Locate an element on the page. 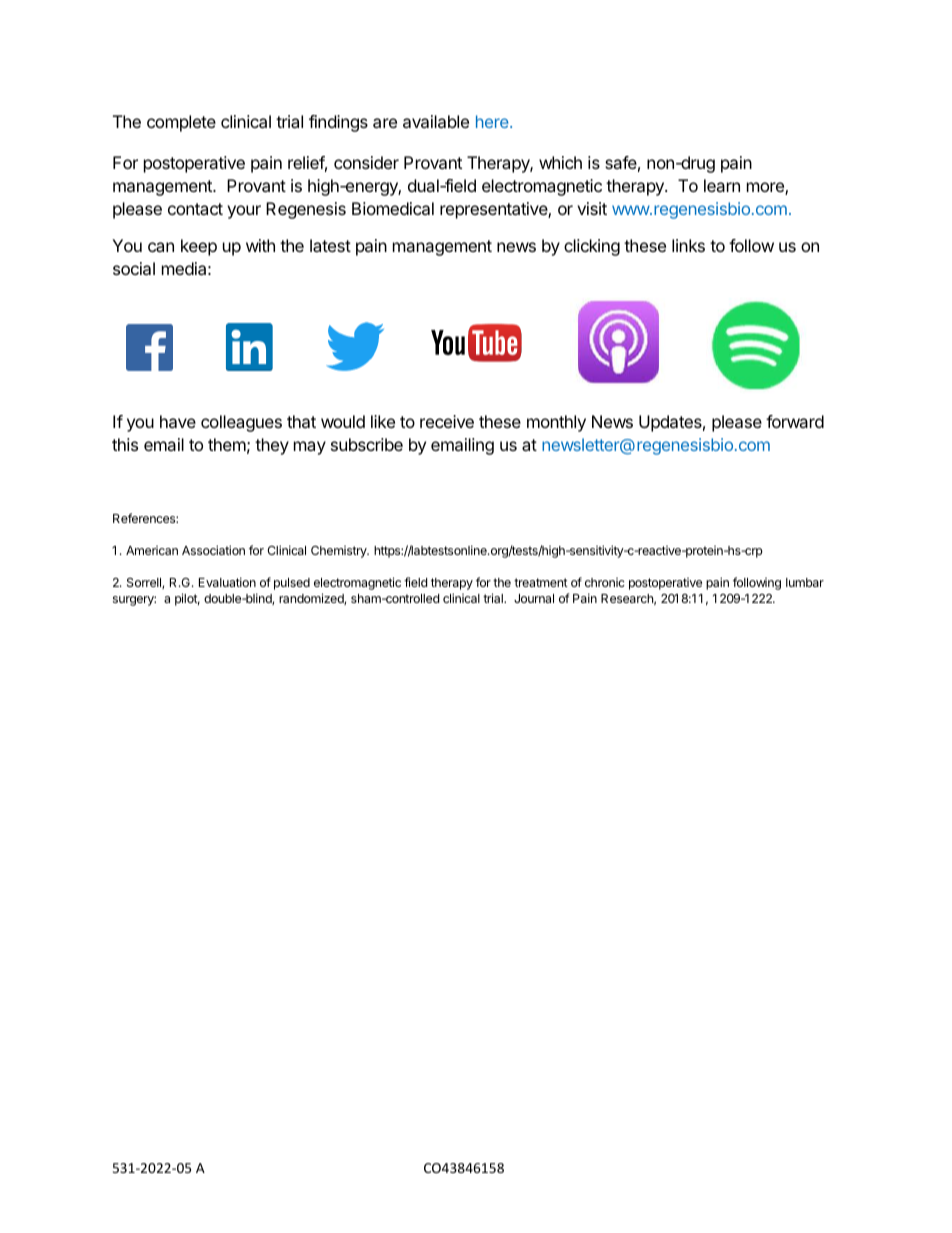  clicking is located at coordinates (592, 247).
